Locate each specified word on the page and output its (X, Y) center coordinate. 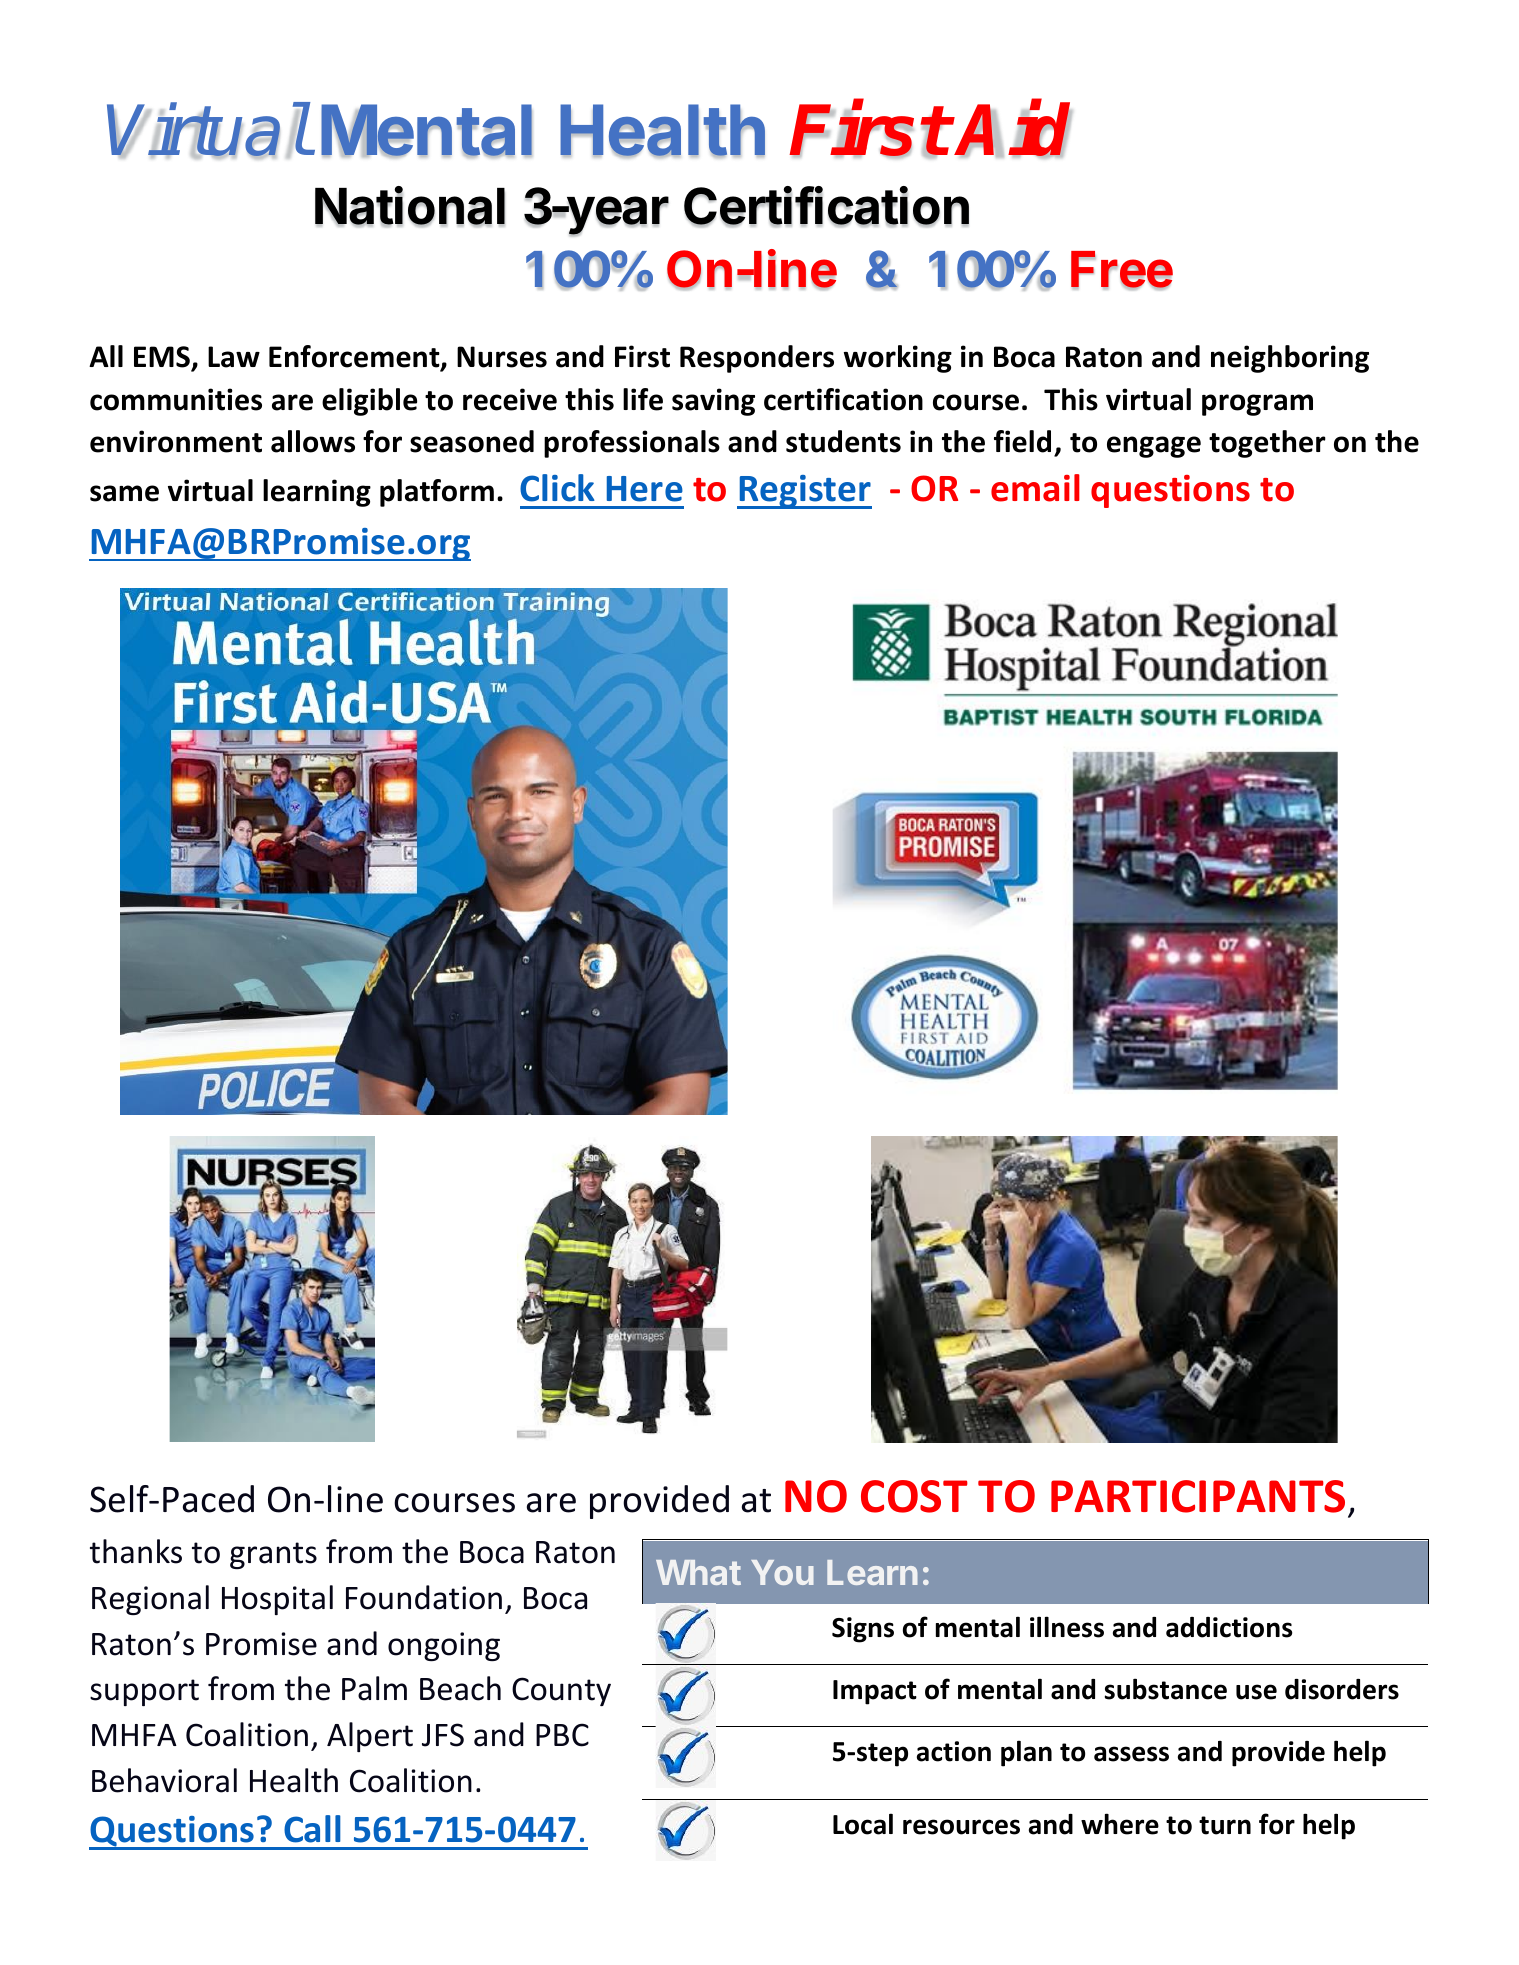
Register (805, 492)
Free (1122, 270)
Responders (757, 359)
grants (273, 1555)
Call (312, 1829)
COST (914, 1496)
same (124, 493)
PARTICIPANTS (1198, 1496)
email (1035, 488)
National (410, 206)
